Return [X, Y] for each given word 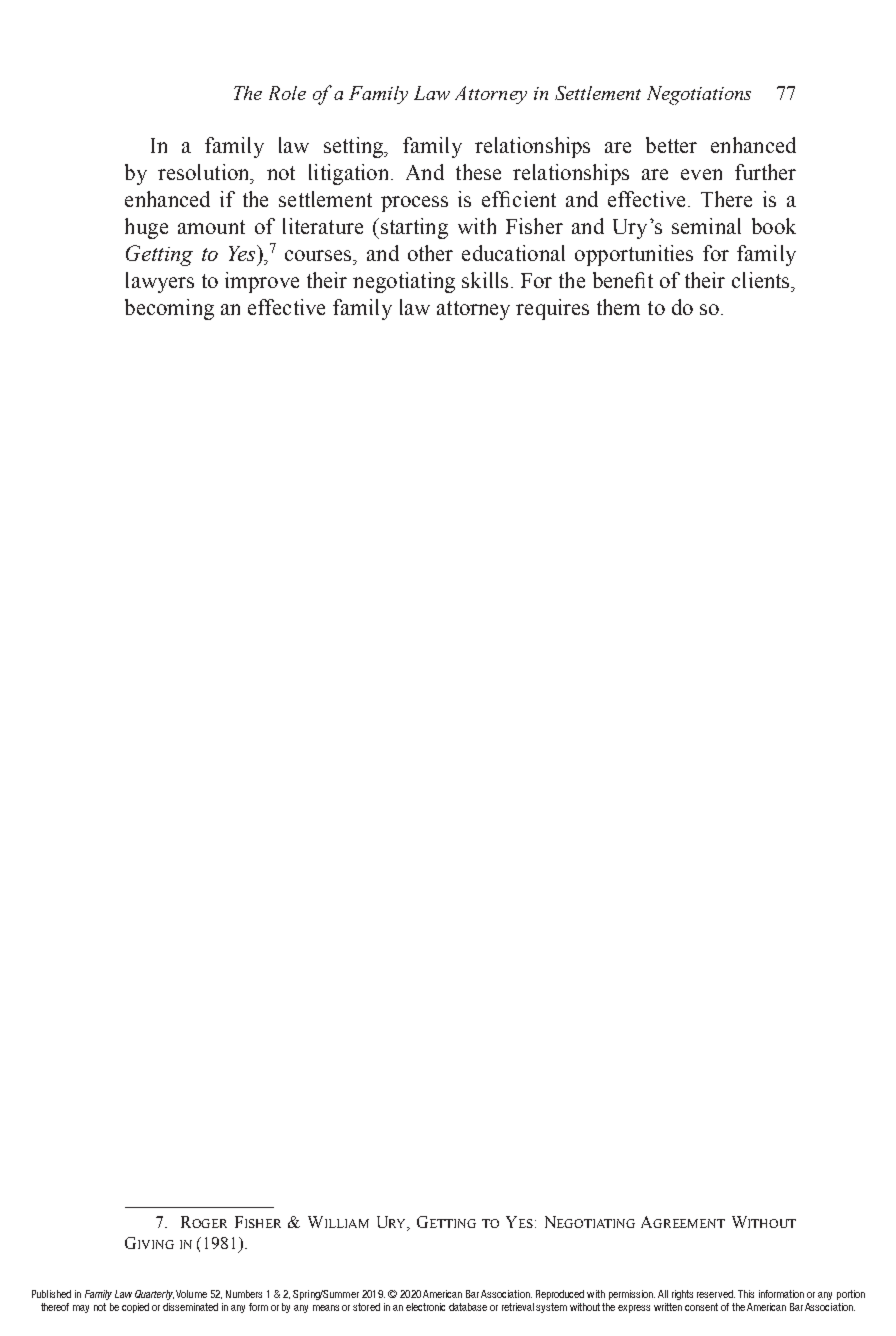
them [618, 307]
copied [135, 1308]
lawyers [160, 282]
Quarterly [154, 1295]
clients [762, 280]
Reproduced [560, 1295]
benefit [623, 280]
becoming [169, 309]
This [746, 1294]
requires [552, 309]
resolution [205, 172]
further [765, 172]
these [478, 172]
